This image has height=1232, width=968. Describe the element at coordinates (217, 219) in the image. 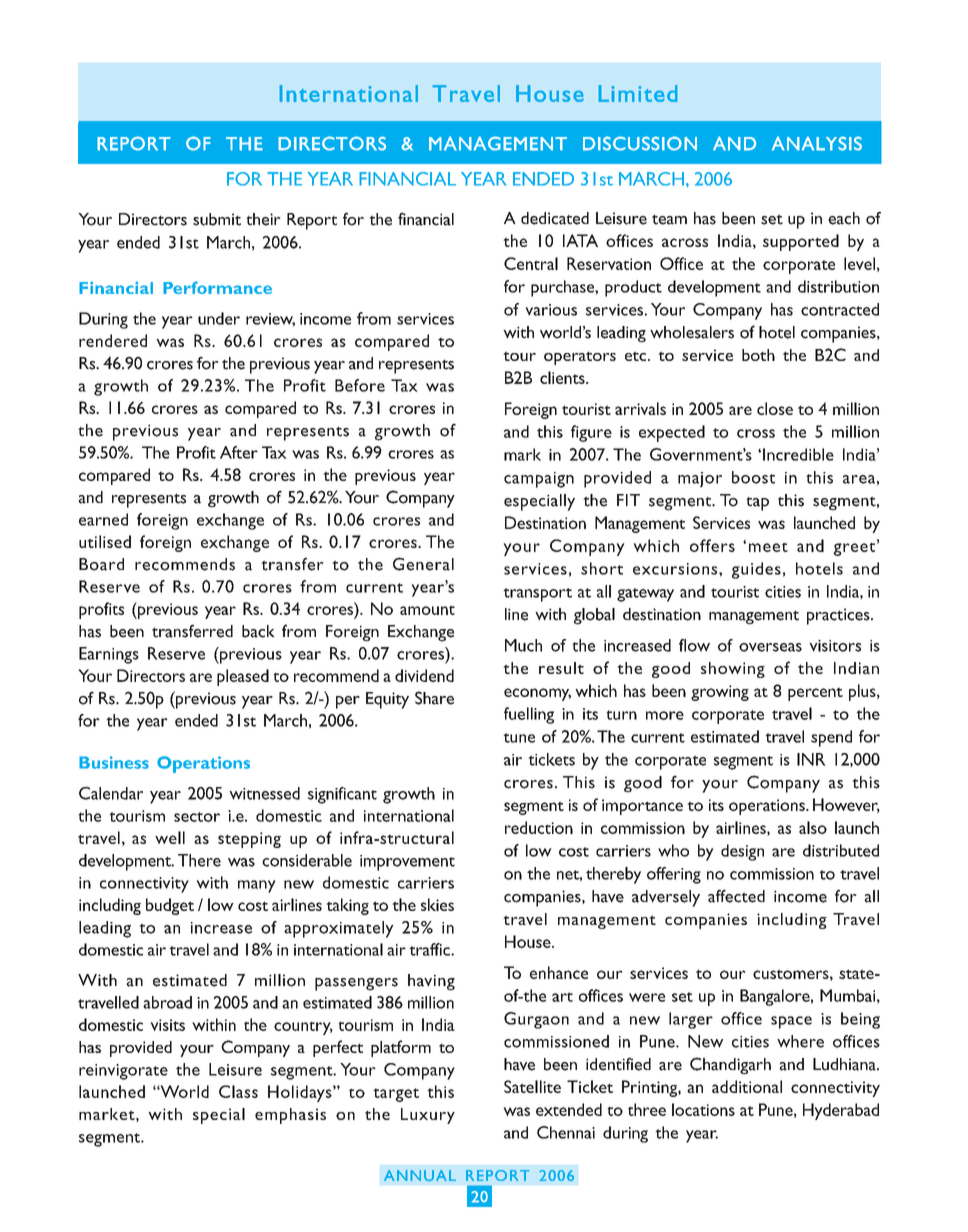

I see `submit` at that location.
